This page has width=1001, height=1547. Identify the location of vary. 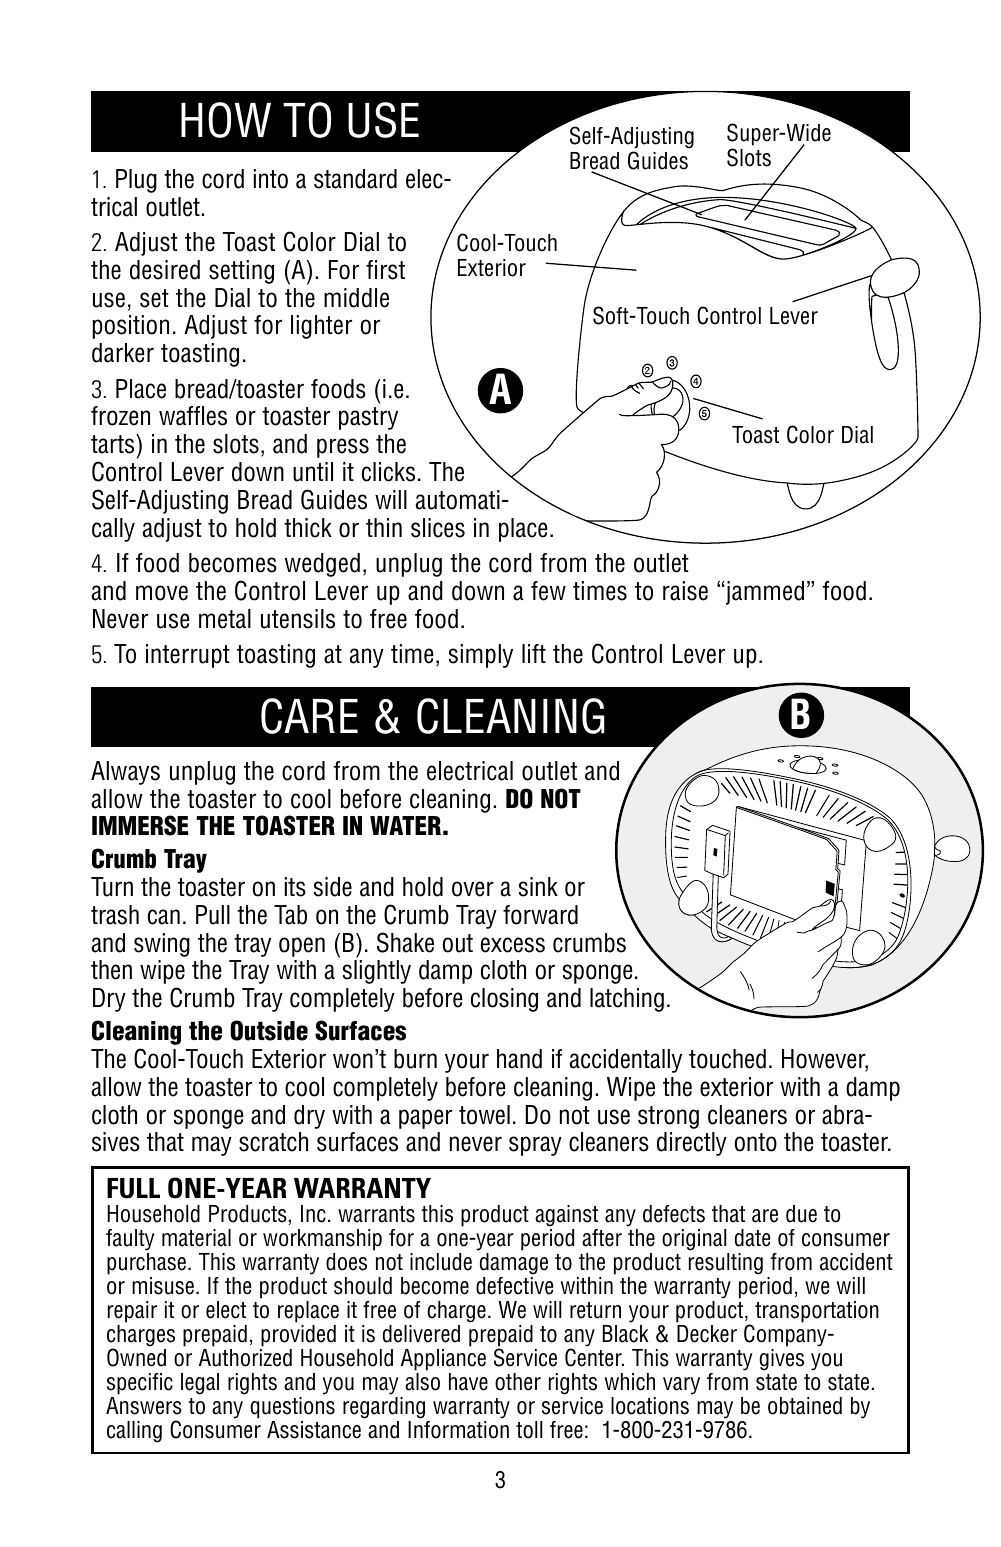
(681, 1386).
